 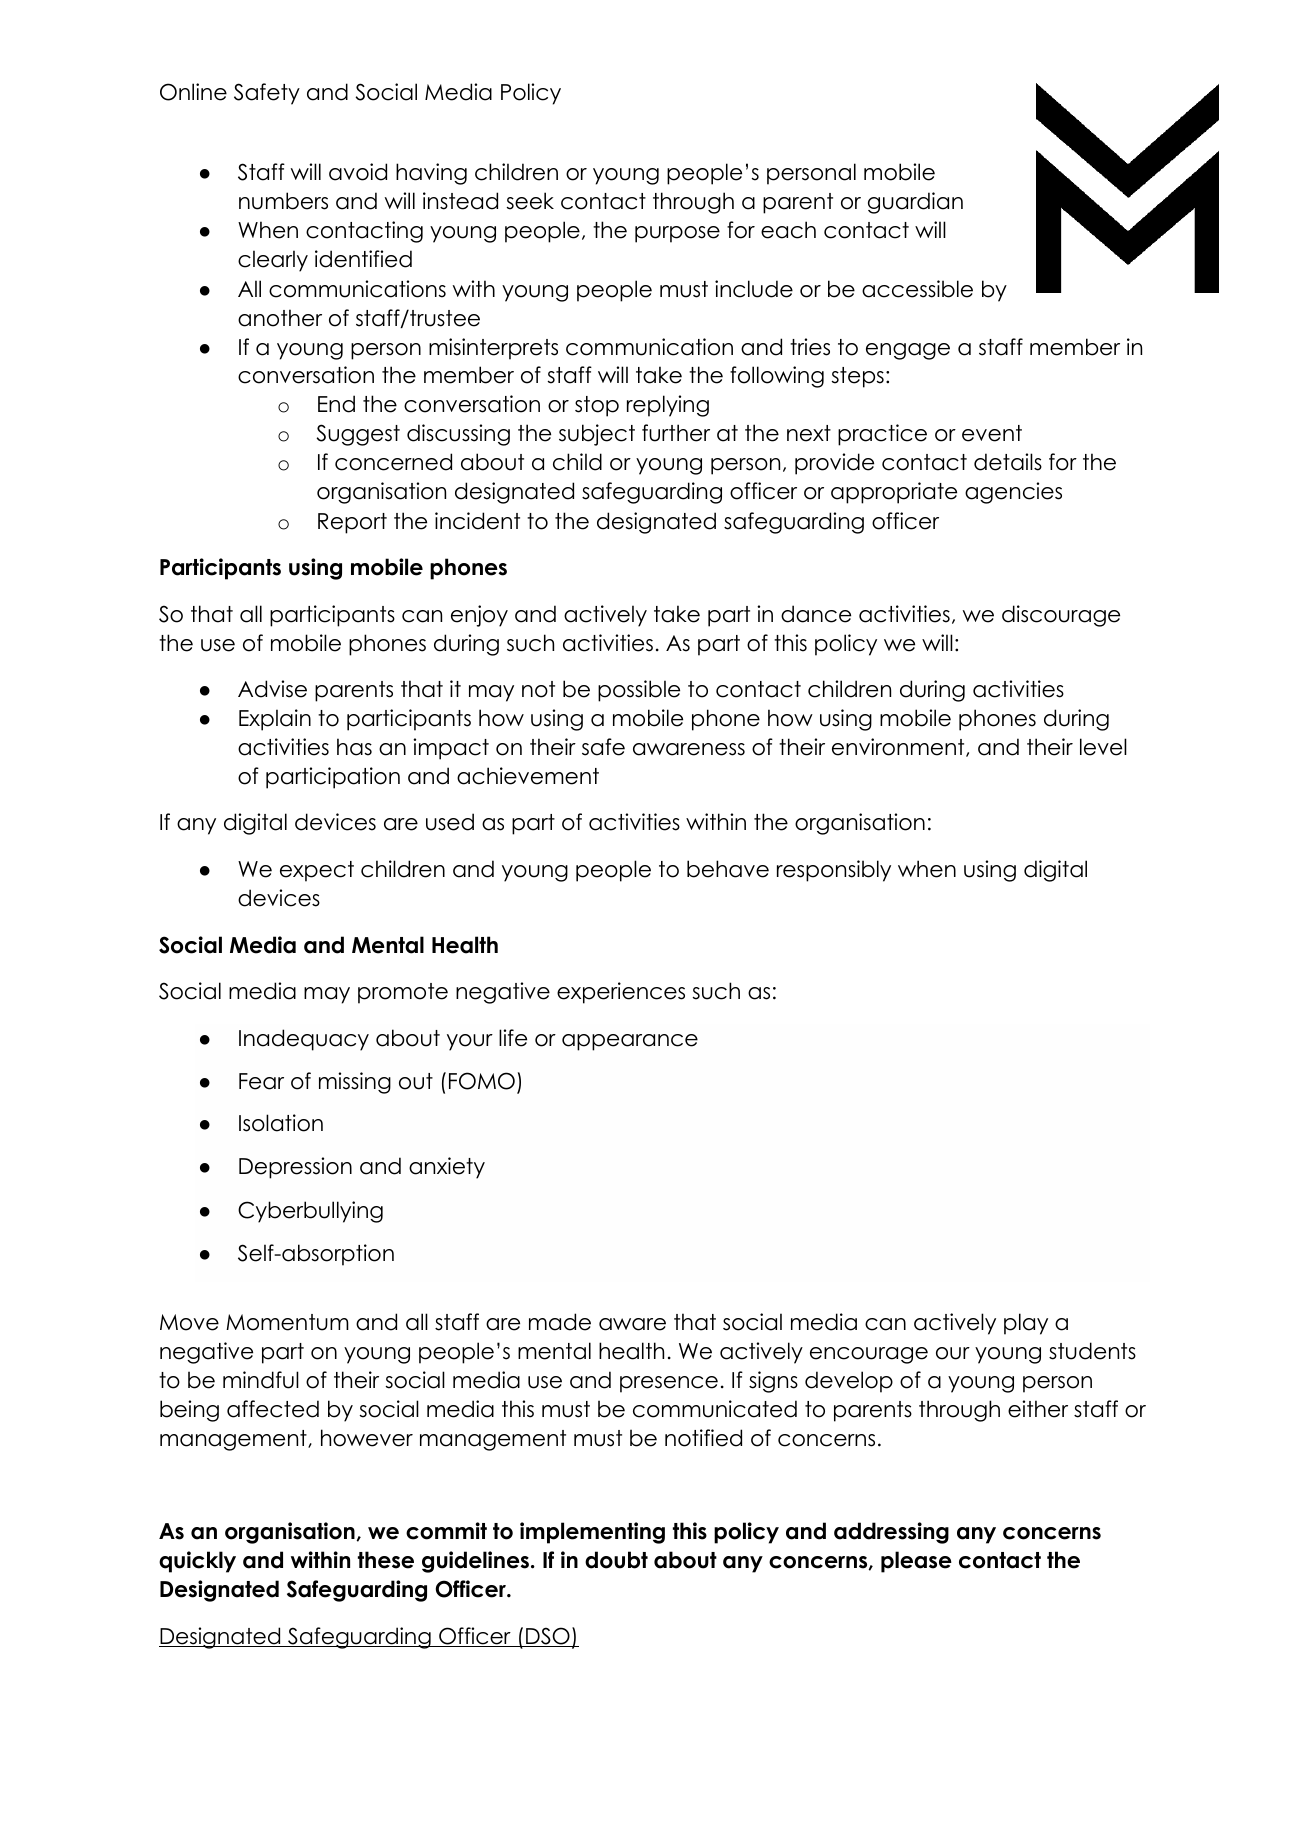 I want to click on guardian, so click(x=915, y=203).
